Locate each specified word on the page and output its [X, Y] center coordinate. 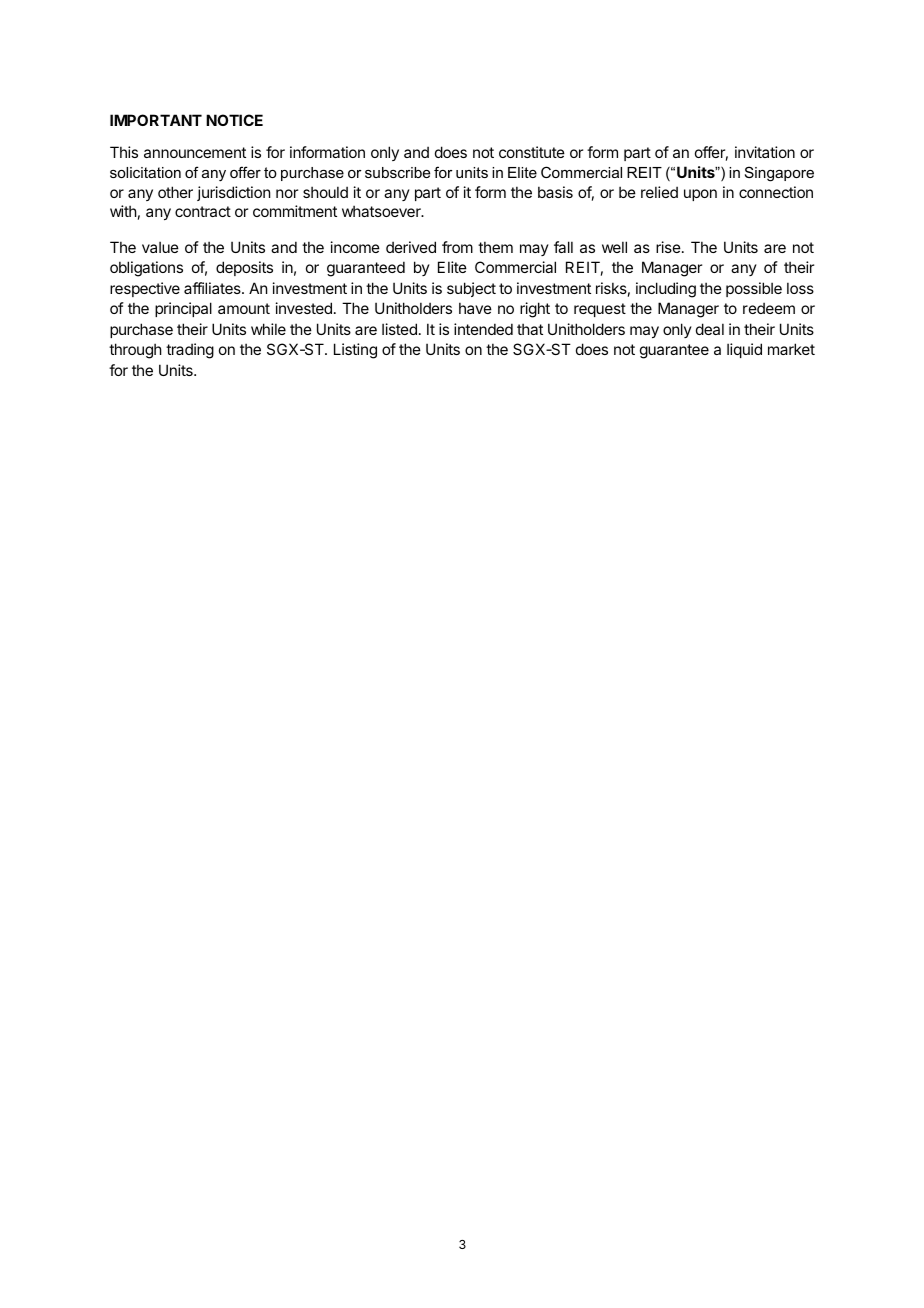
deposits [244, 268]
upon [700, 195]
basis [555, 192]
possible [754, 289]
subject [471, 289]
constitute [532, 152]
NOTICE [234, 120]
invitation [765, 152]
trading [190, 351]
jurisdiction [233, 193]
